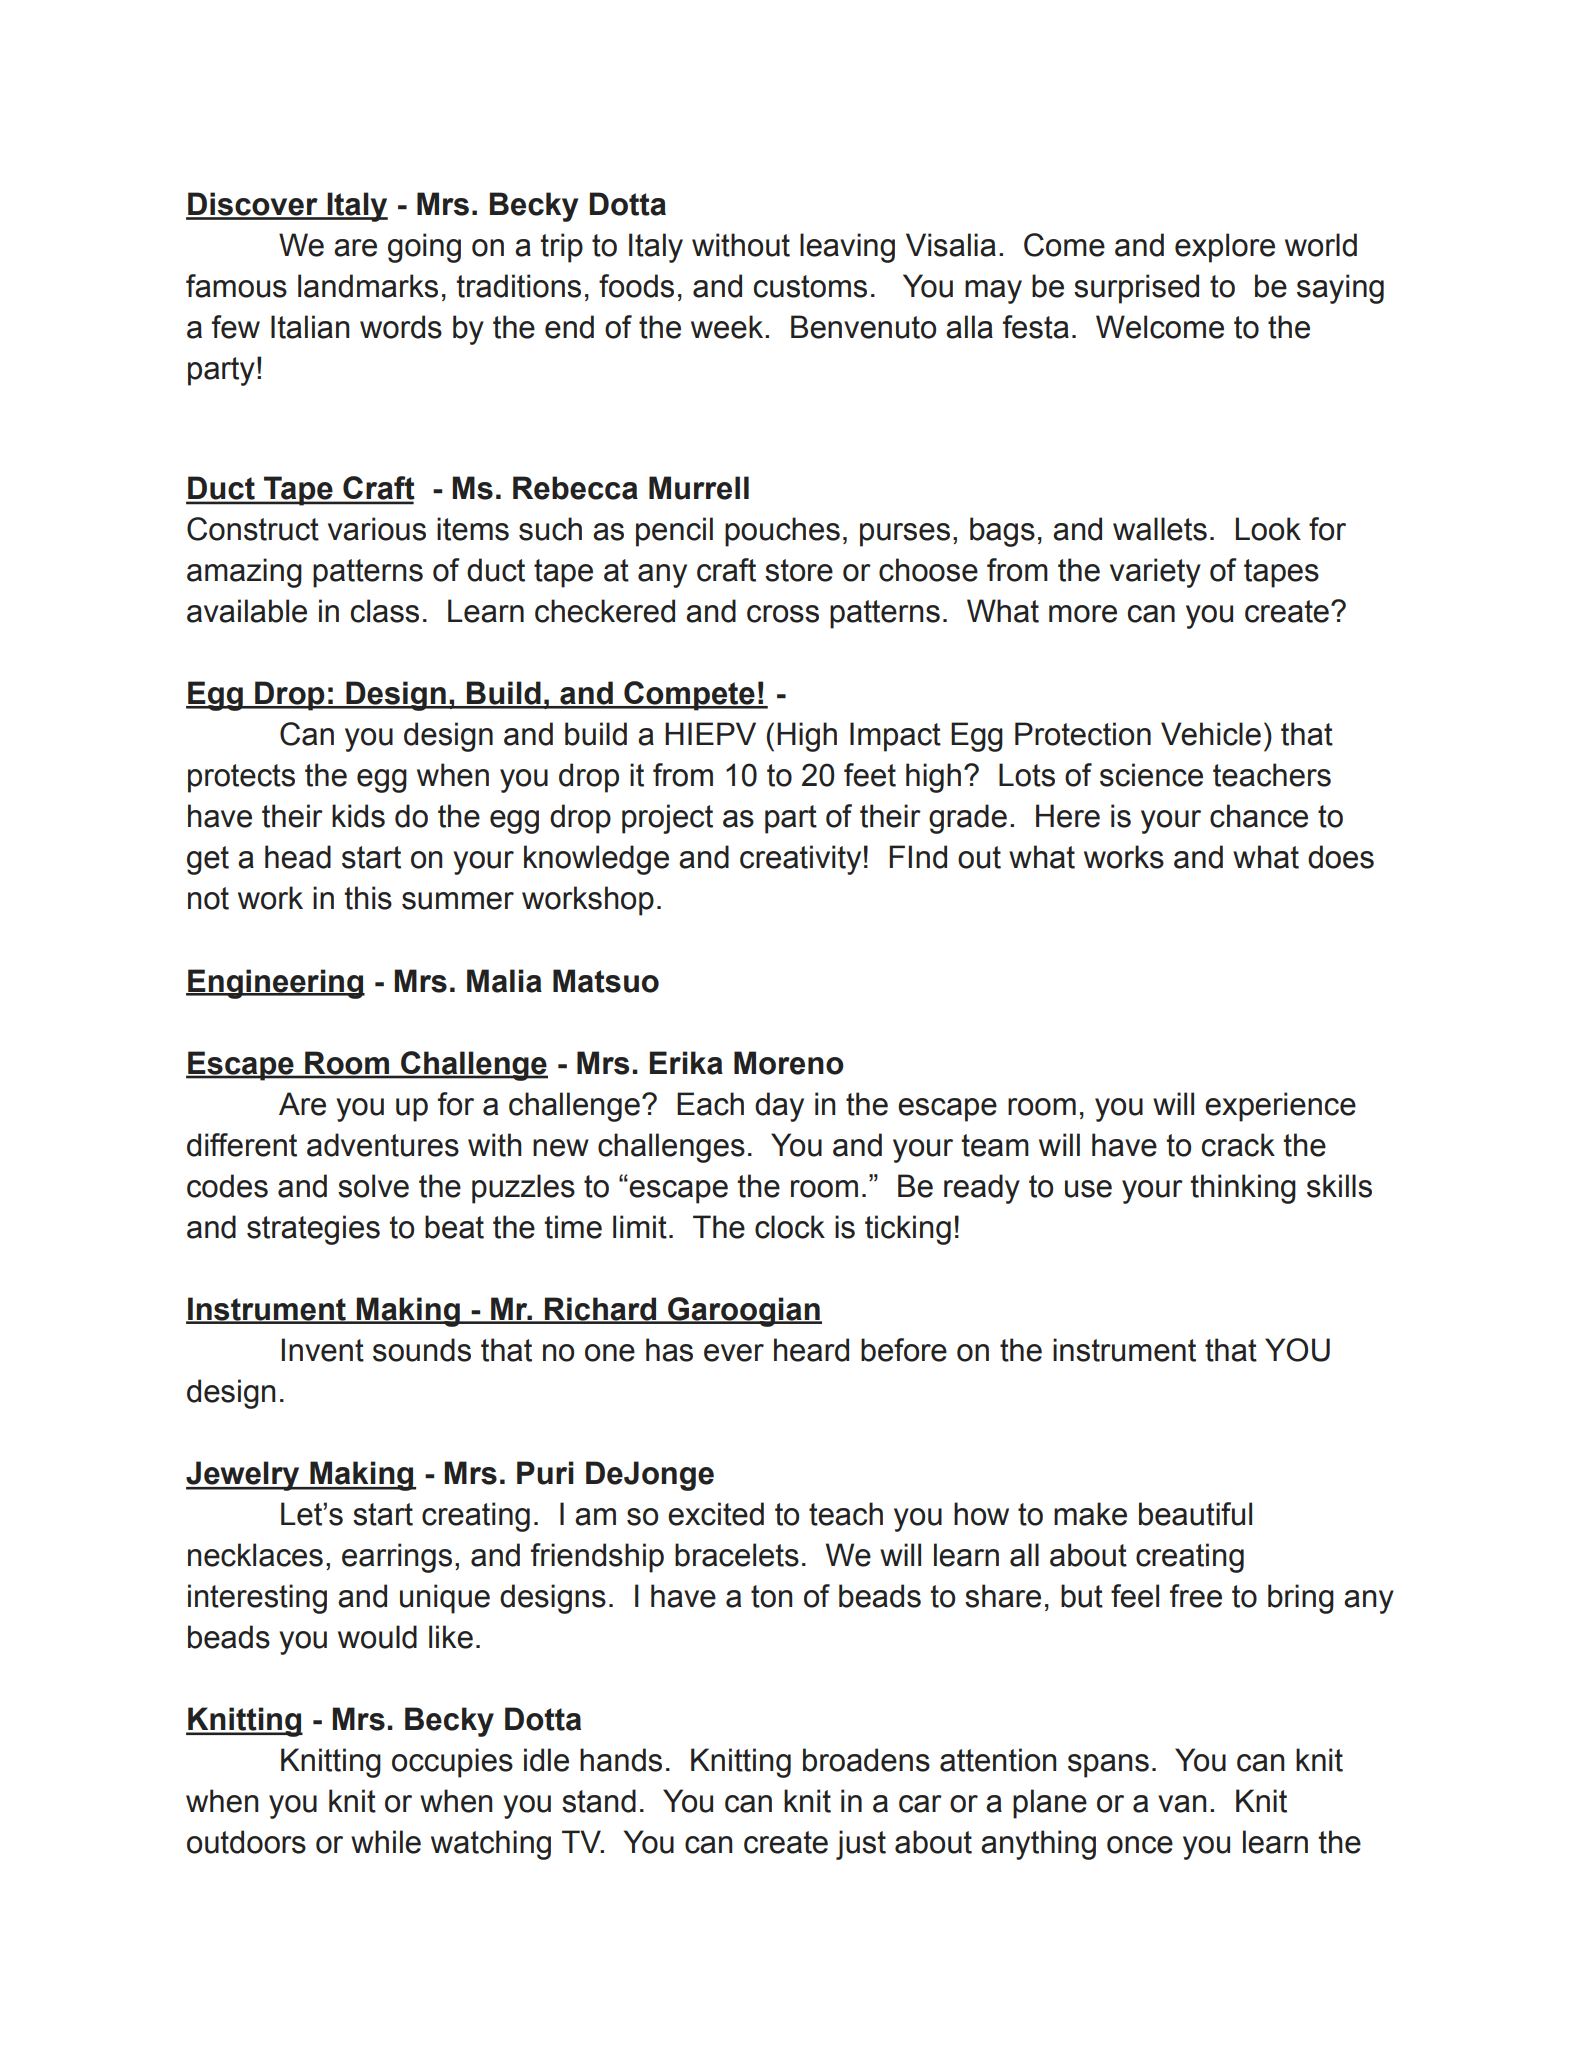  What do you see at coordinates (386, 1842) in the document?
I see `while` at bounding box center [386, 1842].
